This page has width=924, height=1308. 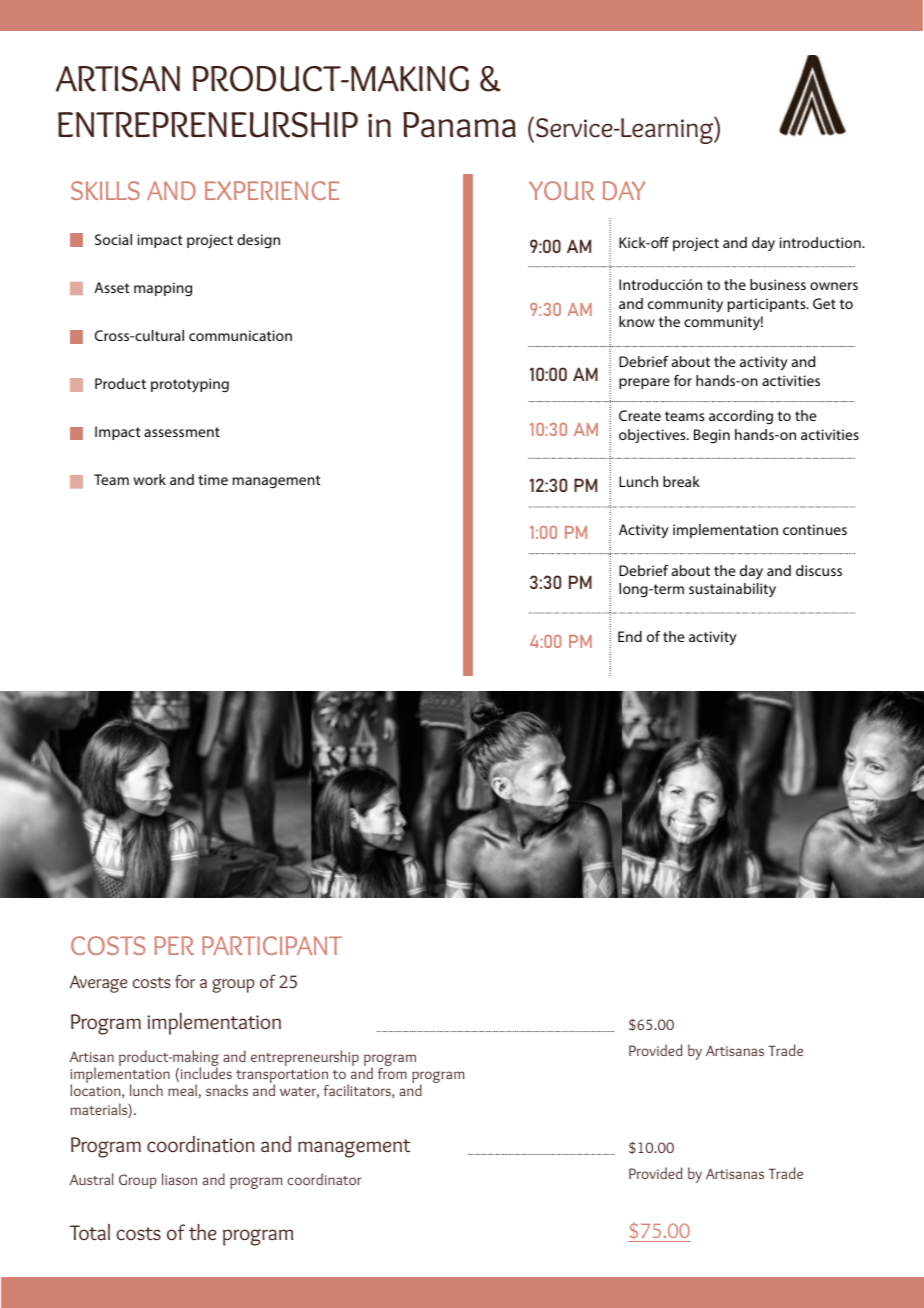 I want to click on Average, so click(x=98, y=984).
